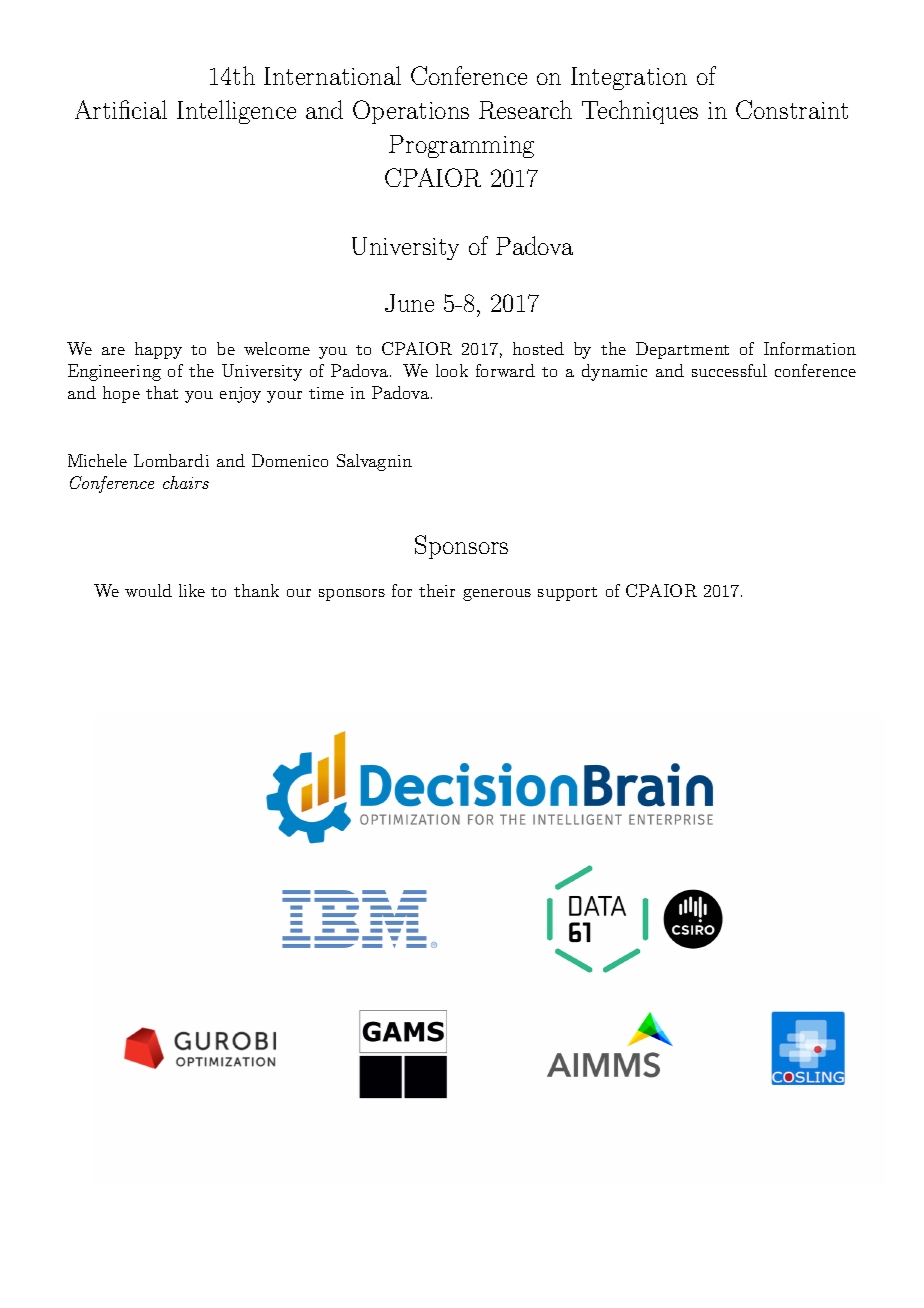  Describe the element at coordinates (792, 109) in the image. I see `Constraint` at that location.
